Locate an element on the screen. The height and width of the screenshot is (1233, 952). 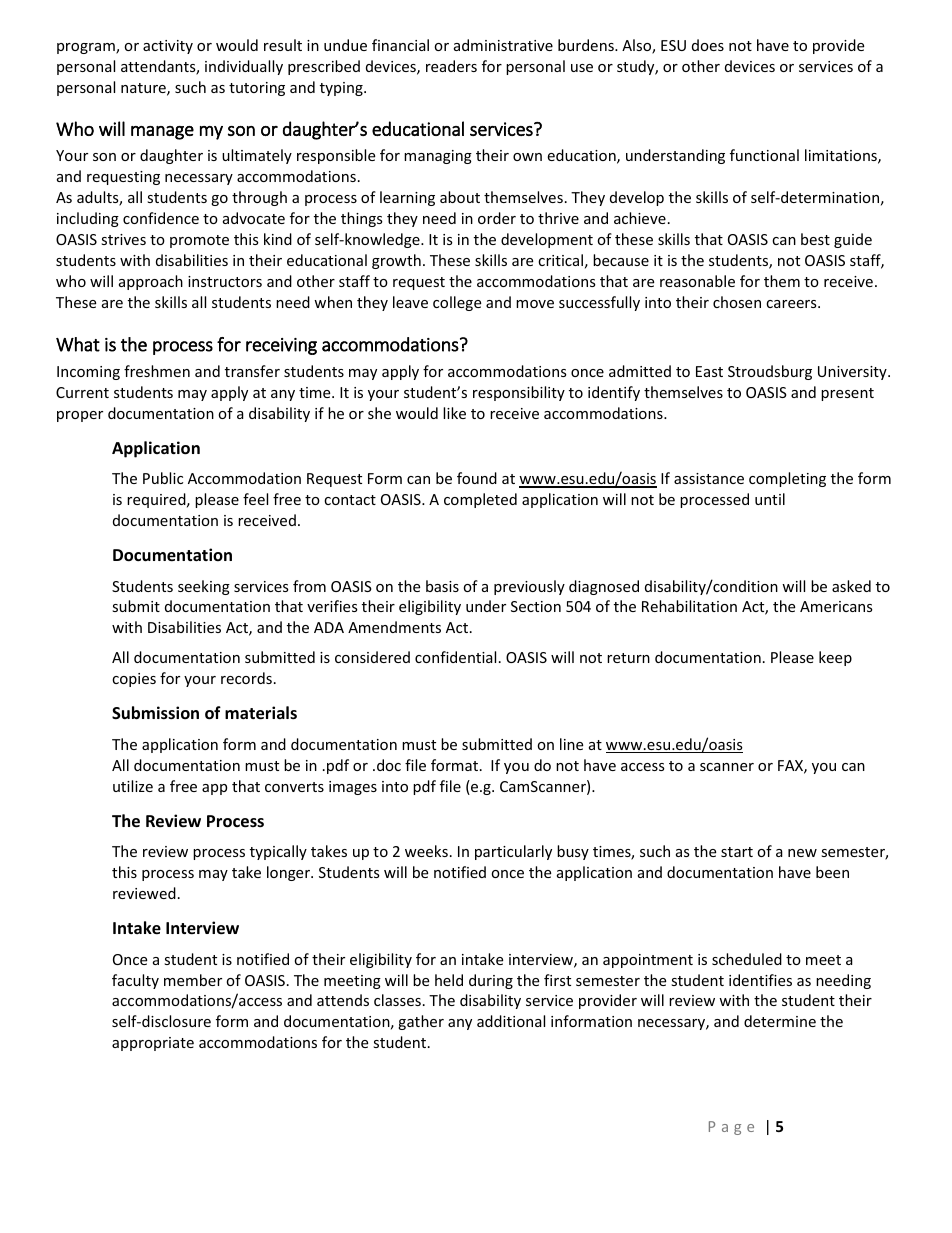
utilize is located at coordinates (133, 786).
